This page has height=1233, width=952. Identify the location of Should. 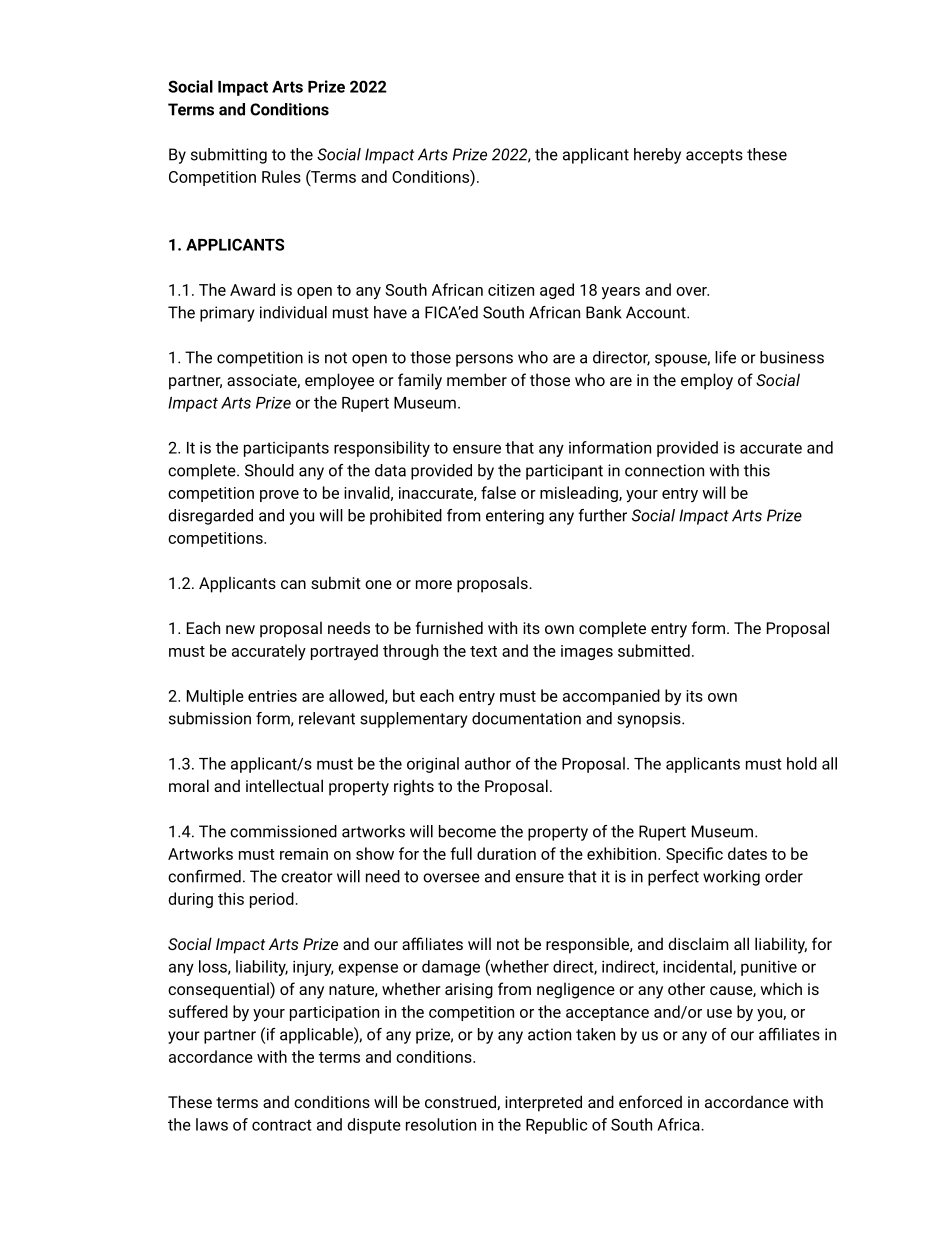
(269, 470).
